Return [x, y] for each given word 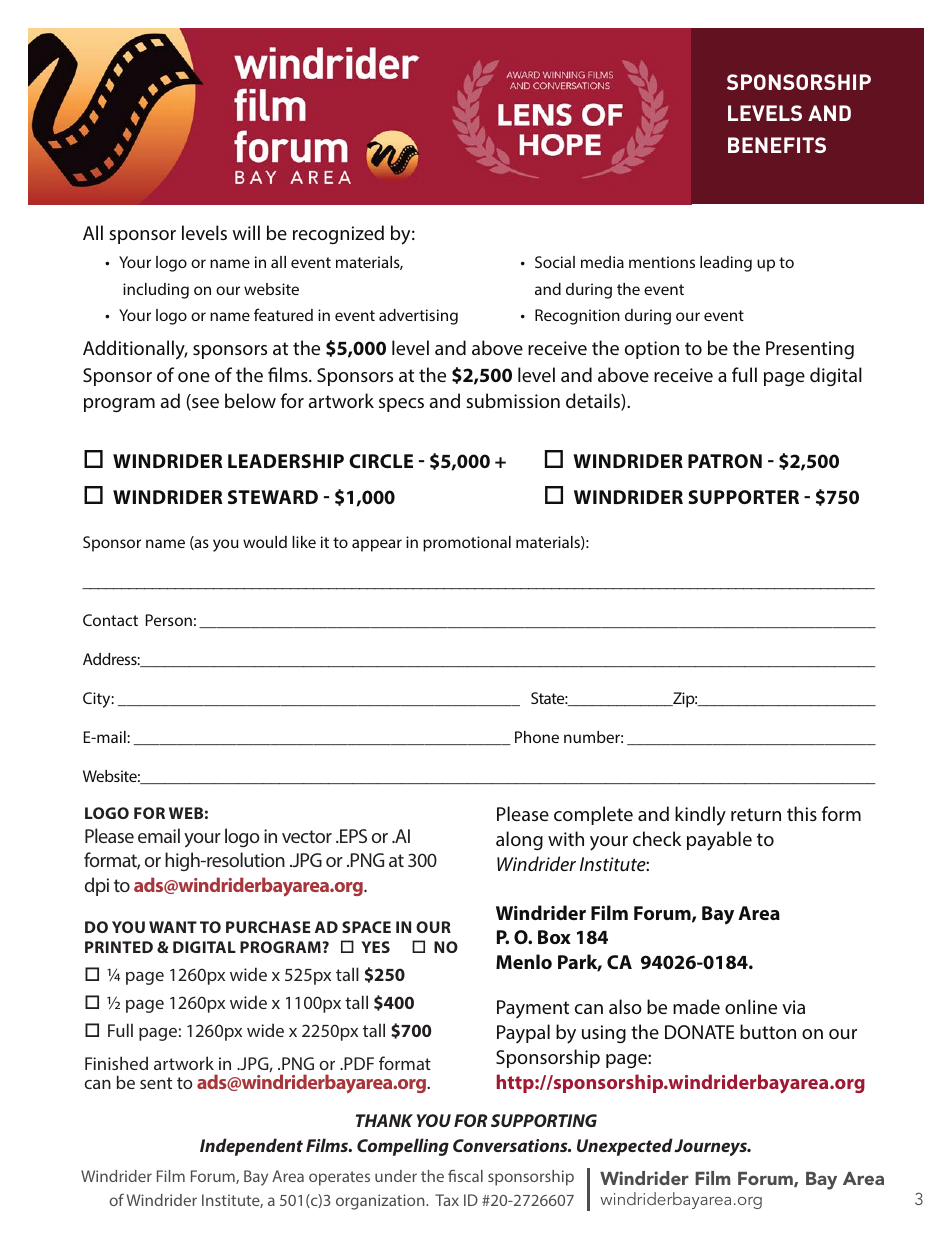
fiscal [465, 1175]
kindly [700, 816]
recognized [338, 234]
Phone [537, 737]
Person [169, 620]
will [246, 232]
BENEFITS [777, 145]
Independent [251, 1147]
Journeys [712, 1147]
